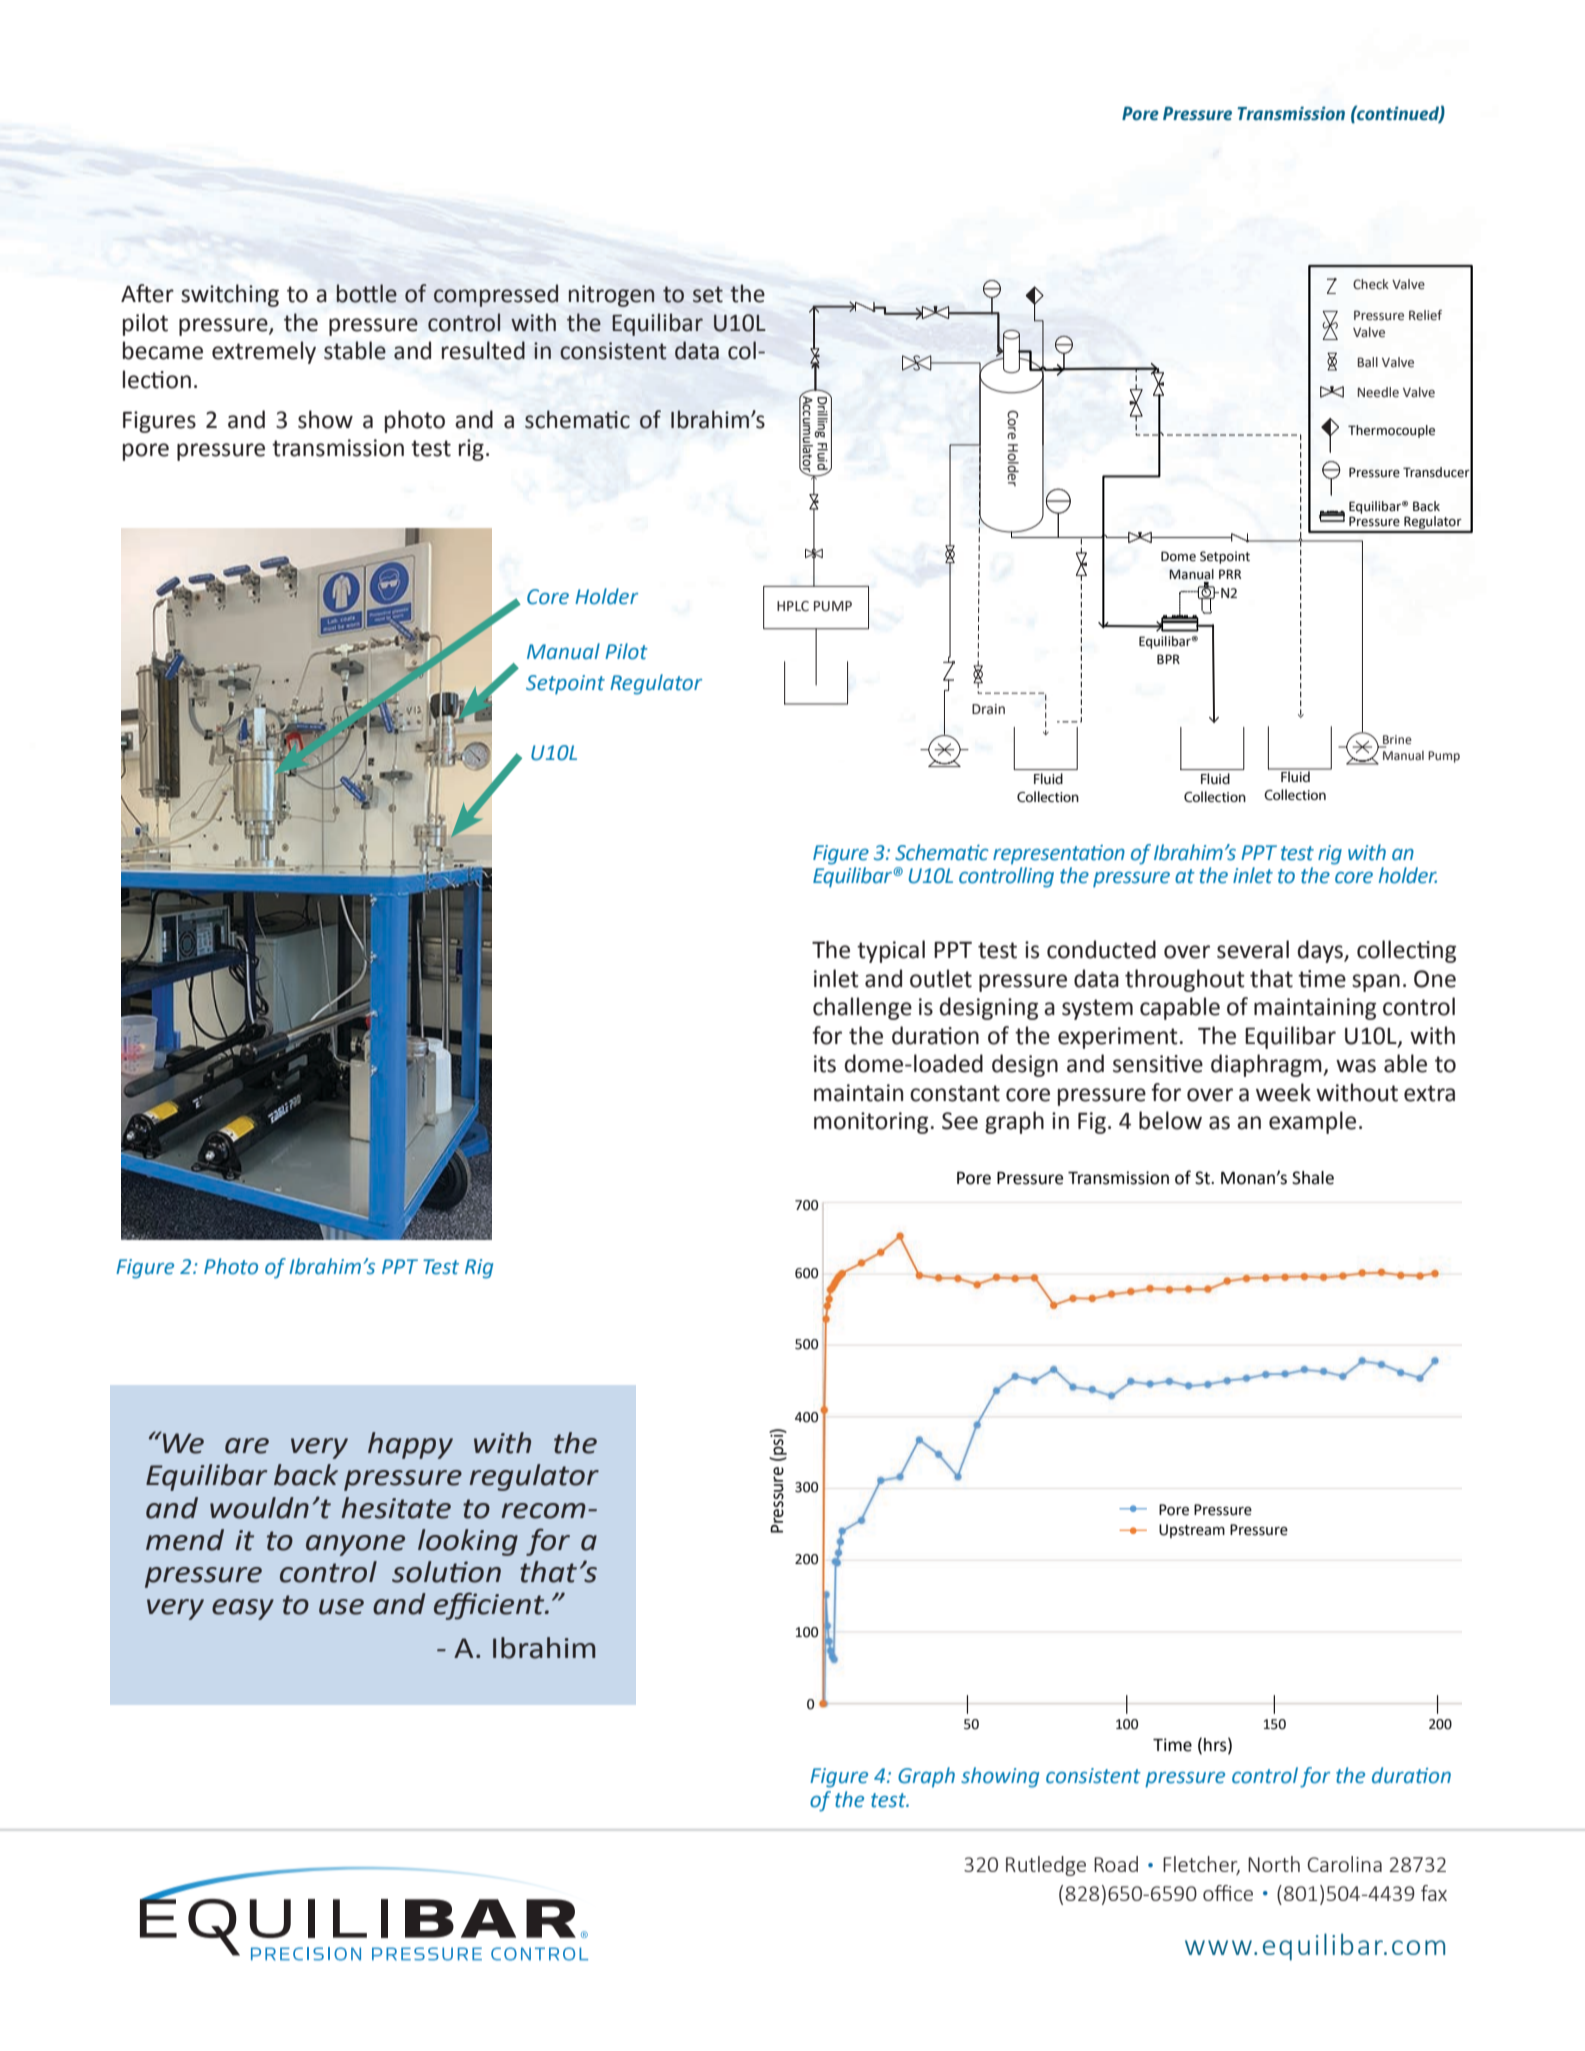 The height and width of the page is (2051, 1585). I want to click on Ball, so click(1368, 362).
